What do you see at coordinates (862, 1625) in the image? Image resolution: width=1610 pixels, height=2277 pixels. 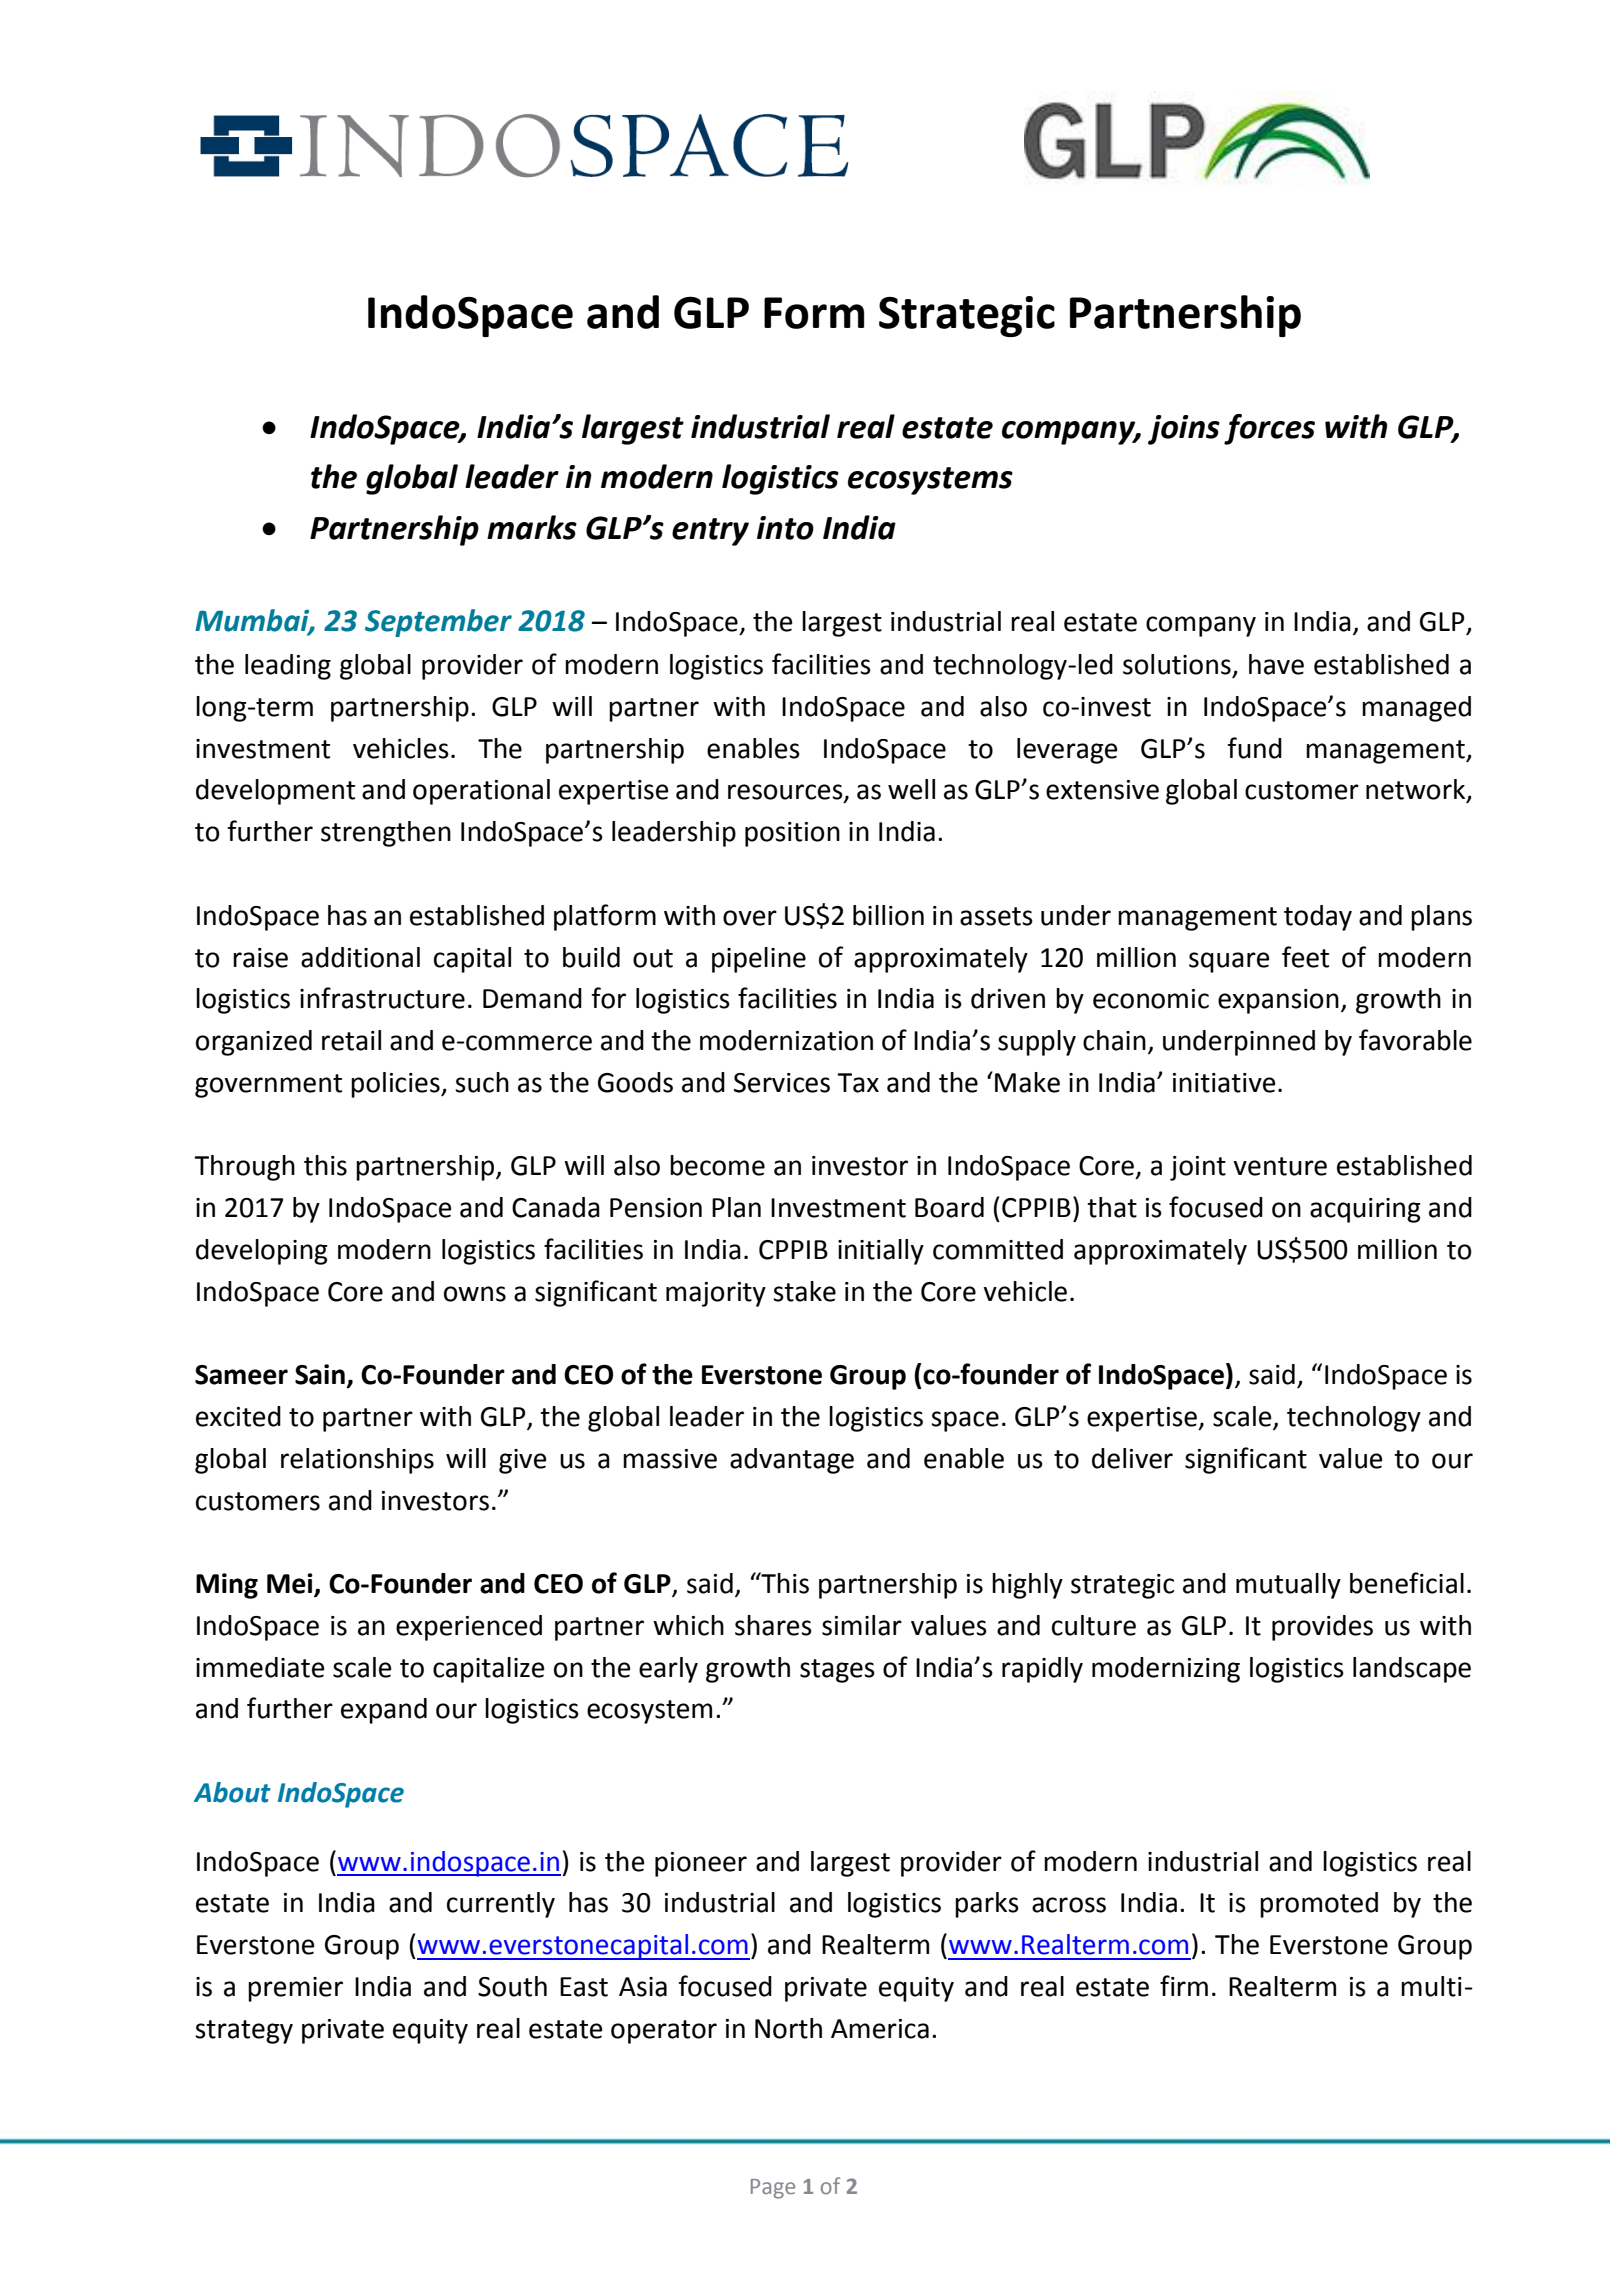 I see `similar` at bounding box center [862, 1625].
